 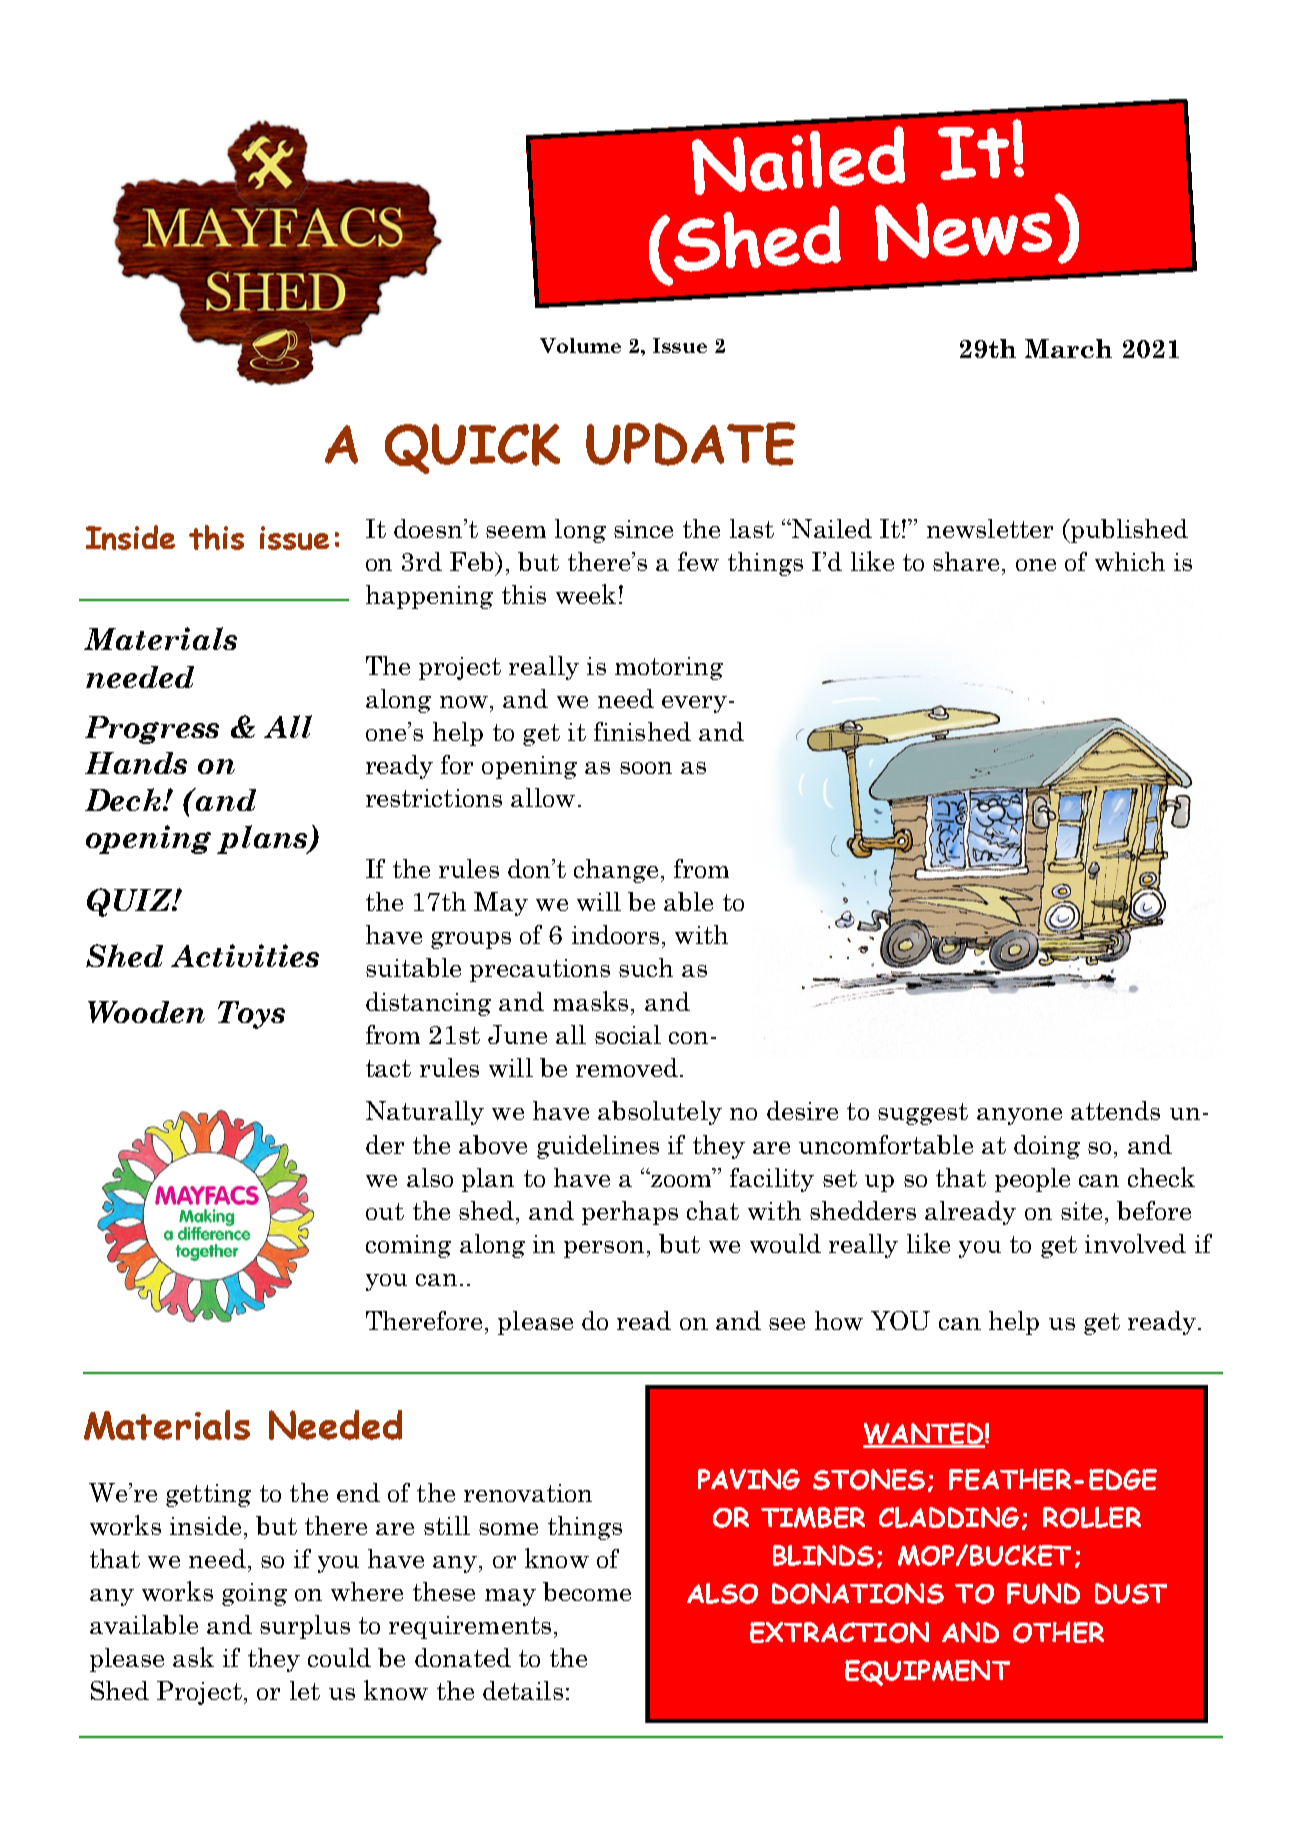 I want to click on Progress, so click(x=152, y=730).
